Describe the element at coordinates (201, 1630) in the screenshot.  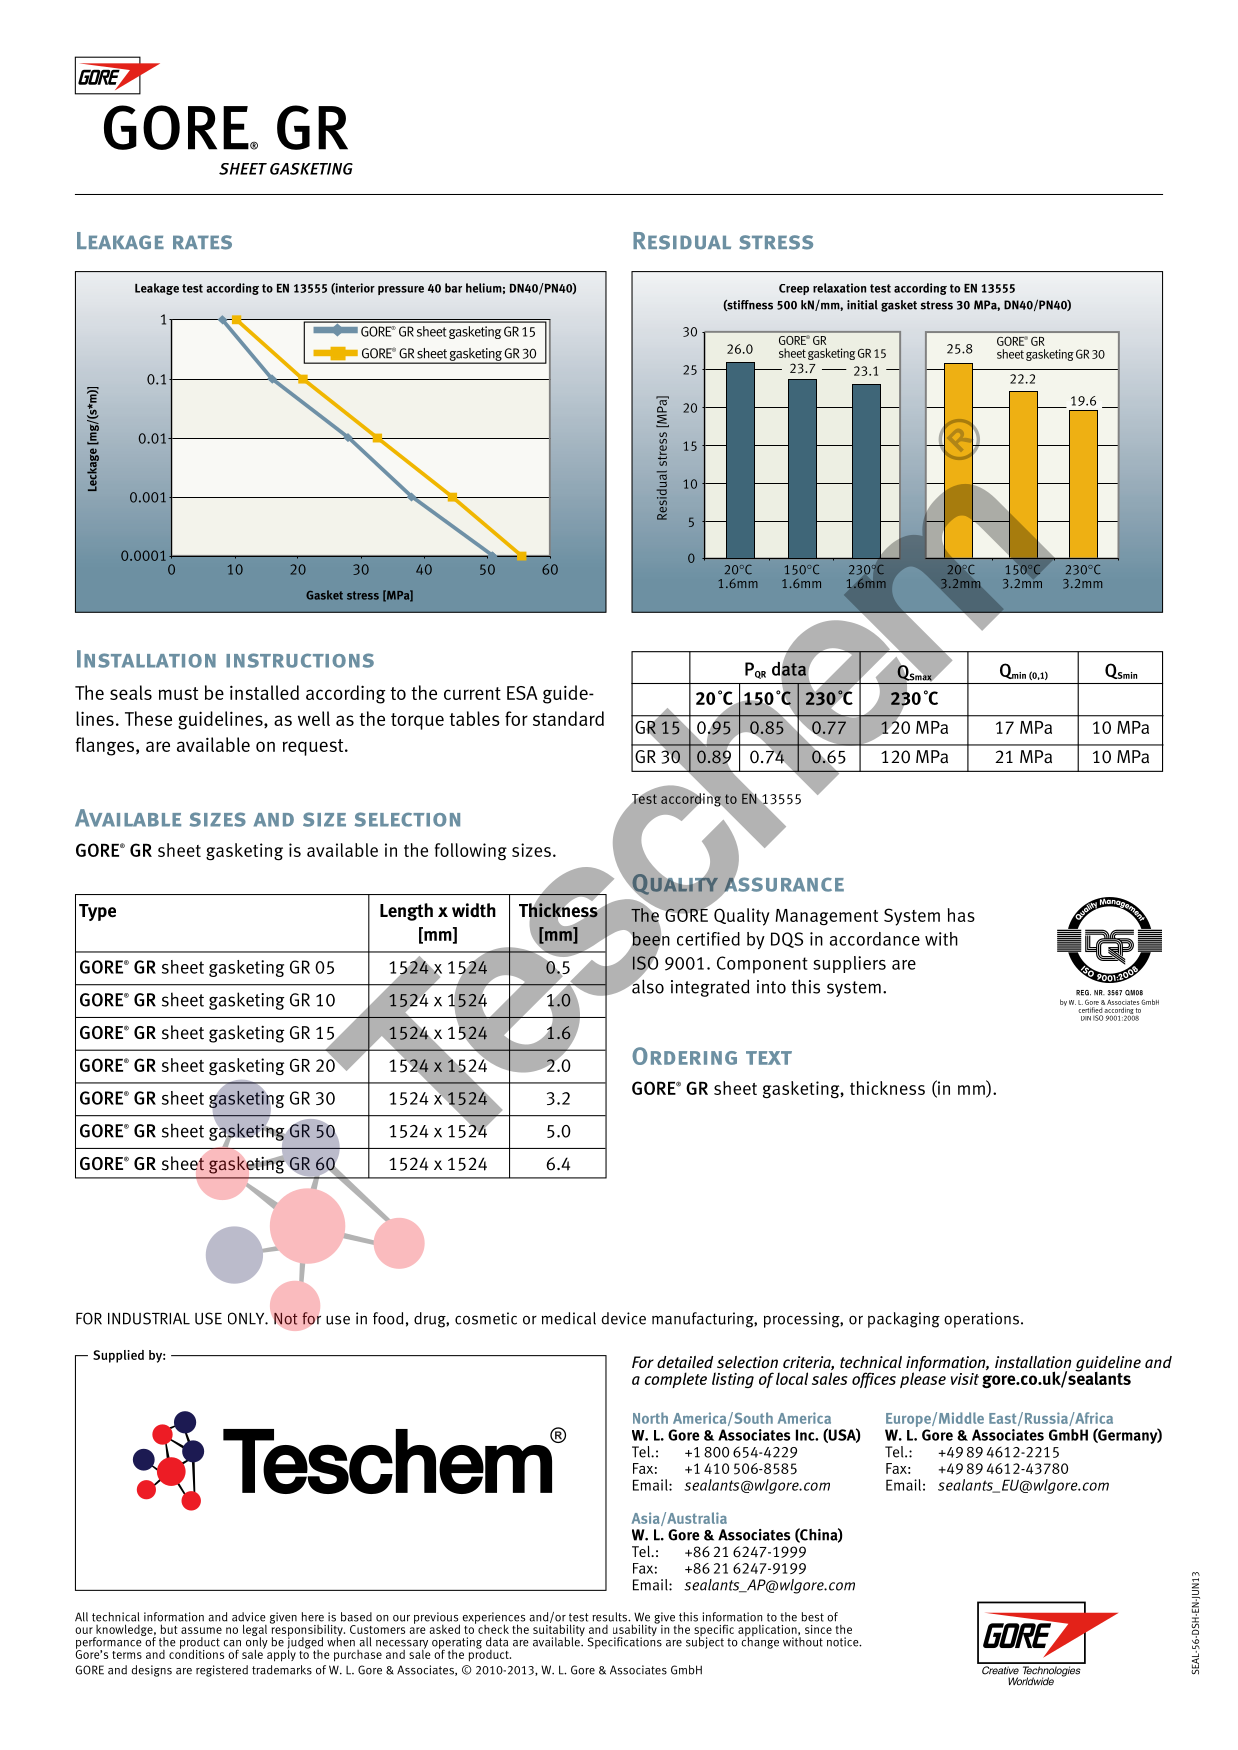
I see `assume` at that location.
